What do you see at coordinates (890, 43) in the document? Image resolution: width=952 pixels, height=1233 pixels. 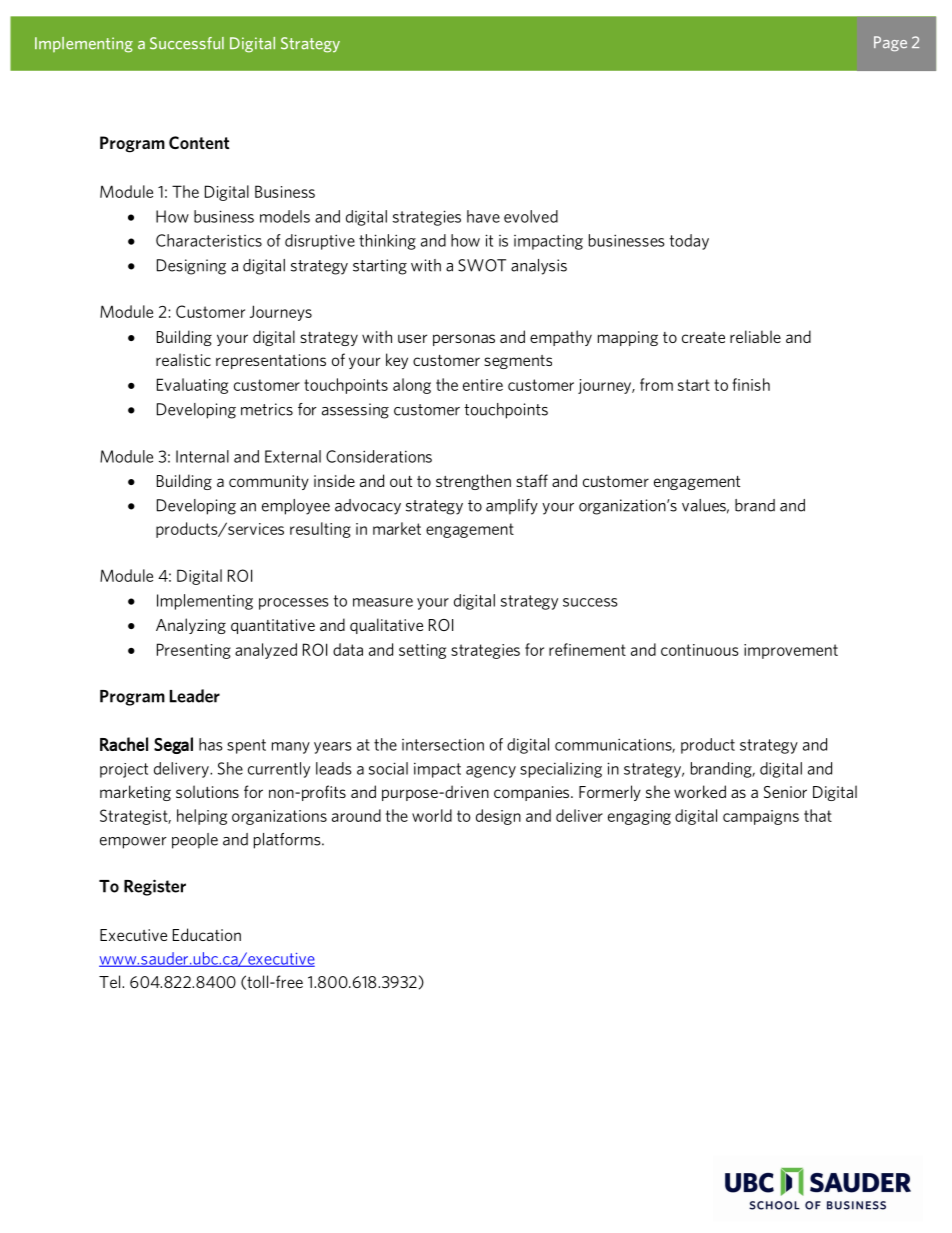 I see `Page` at bounding box center [890, 43].
